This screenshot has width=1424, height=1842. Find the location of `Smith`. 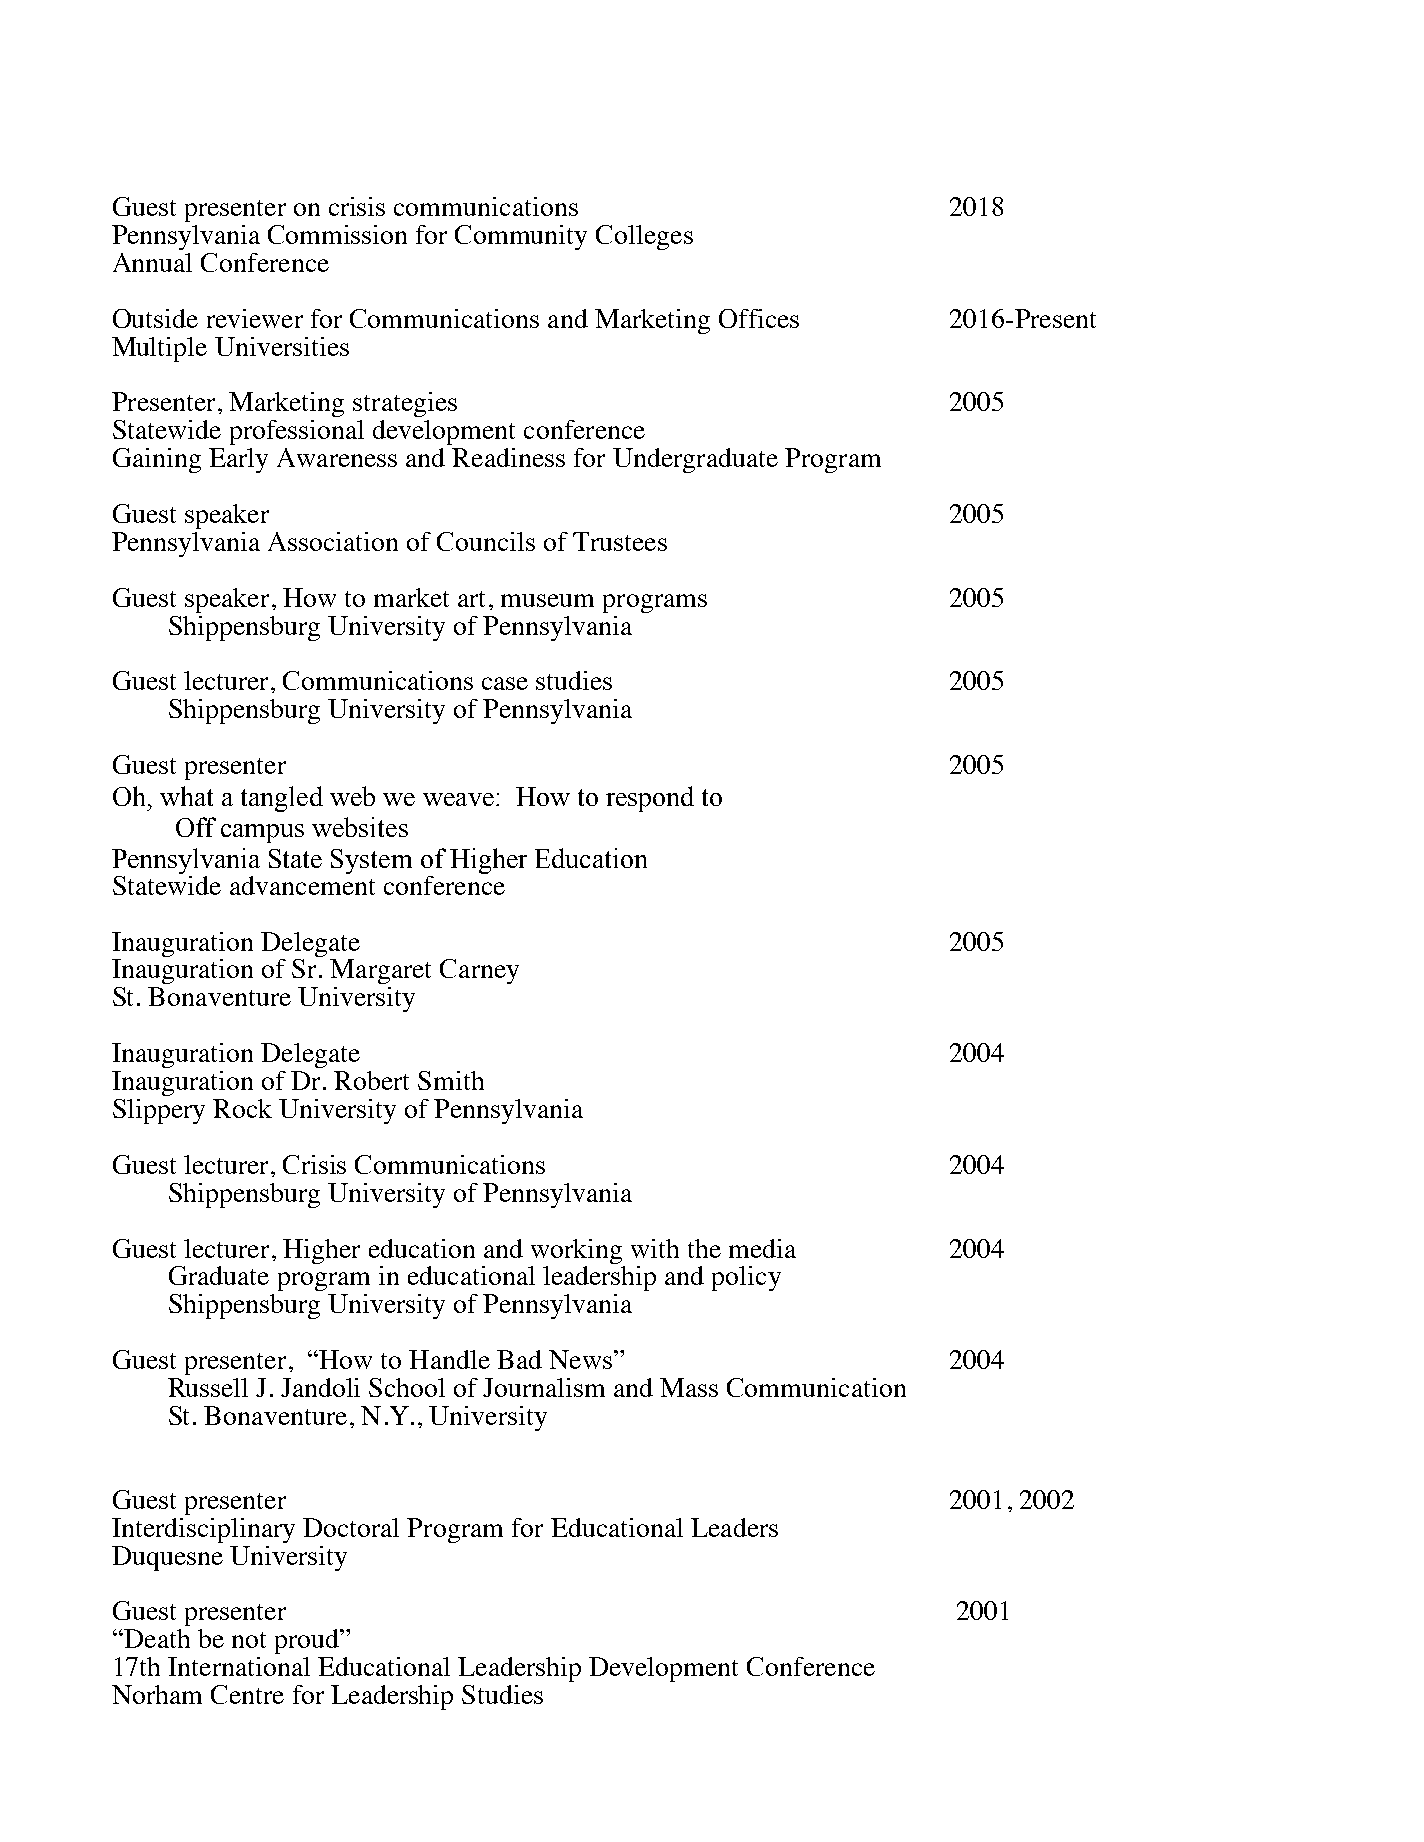

Smith is located at coordinates (451, 1080).
